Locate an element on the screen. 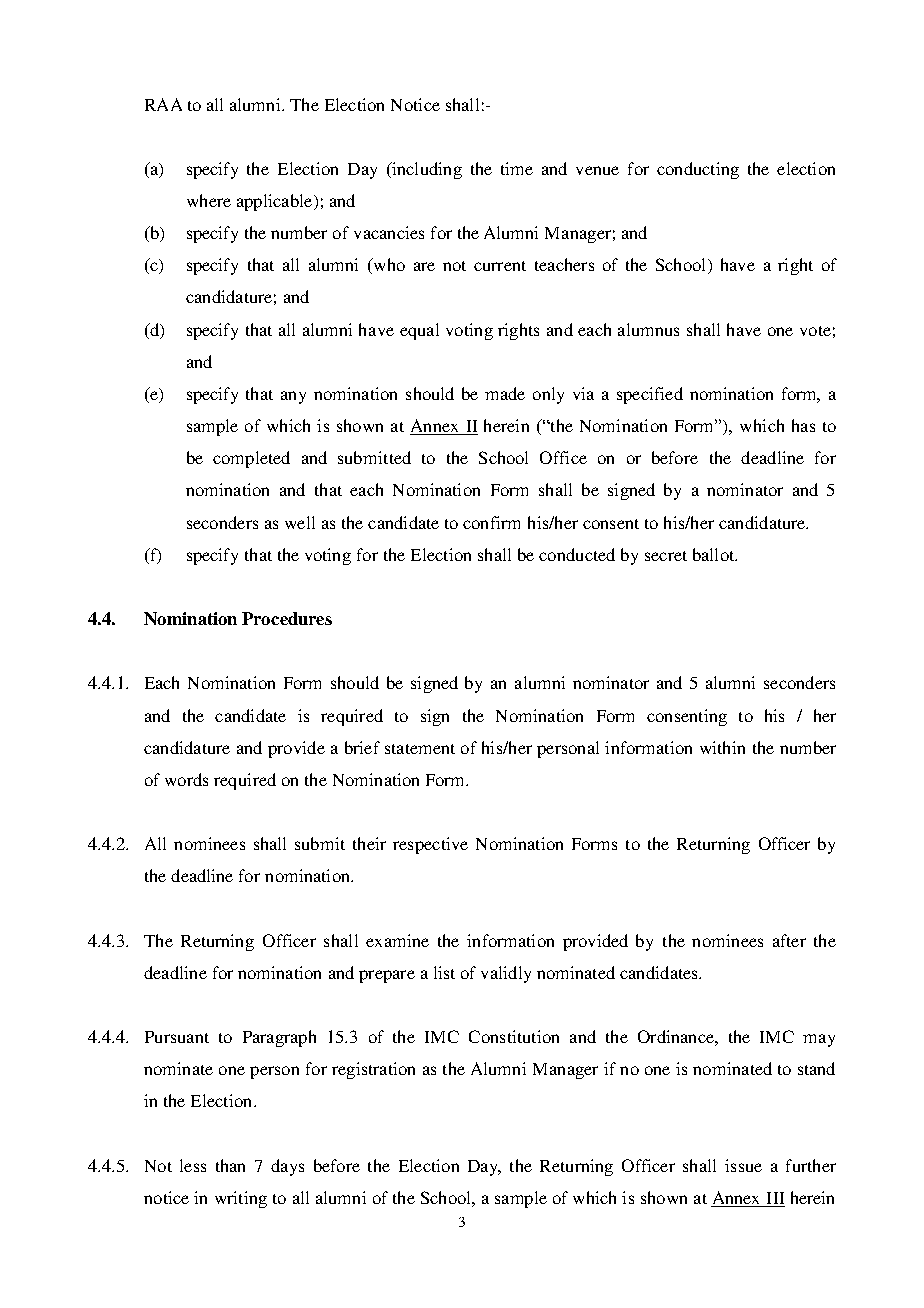 The height and width of the screenshot is (1308, 924). than is located at coordinates (230, 1165).
